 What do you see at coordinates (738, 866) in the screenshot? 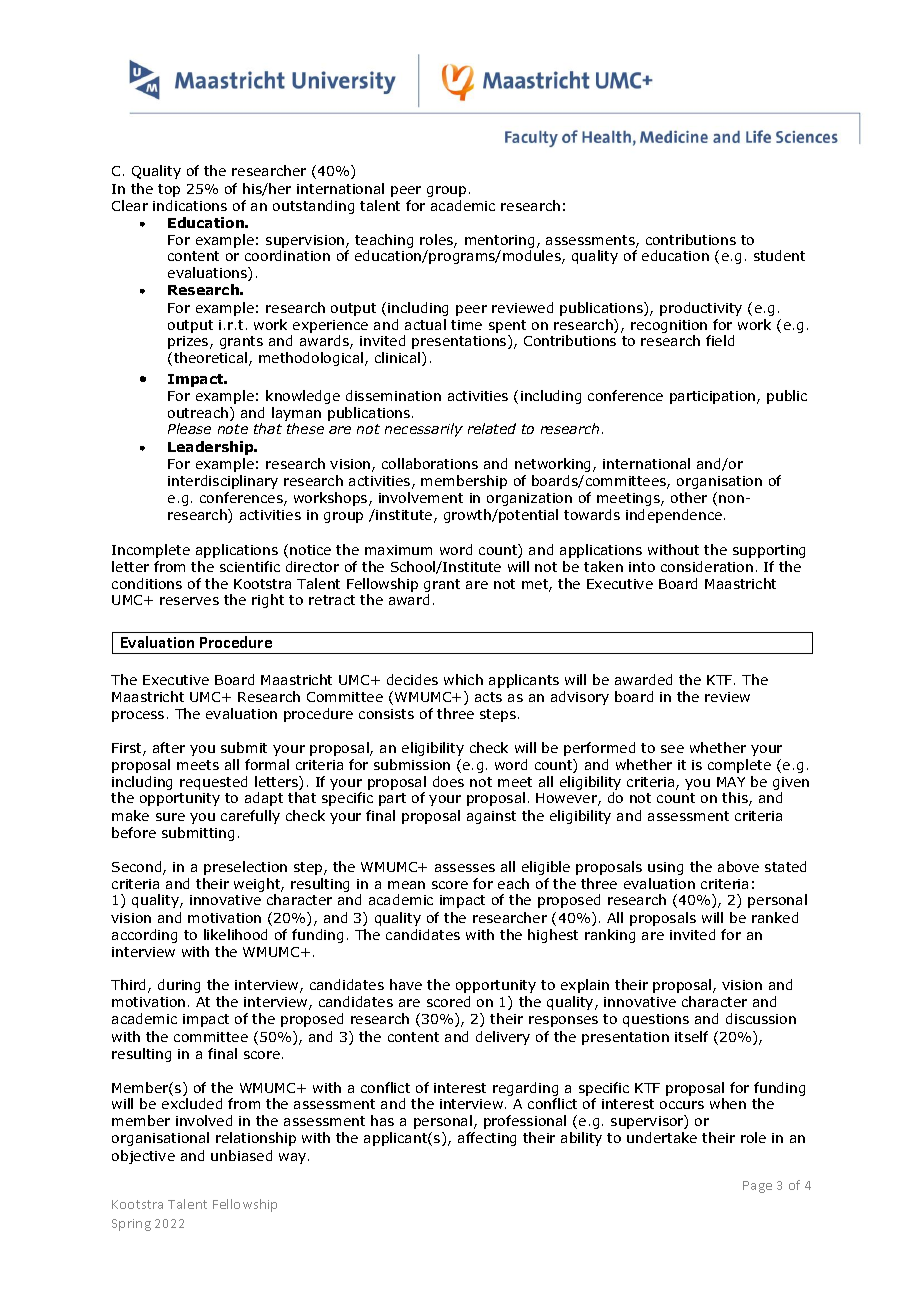
I see `above` at bounding box center [738, 866].
